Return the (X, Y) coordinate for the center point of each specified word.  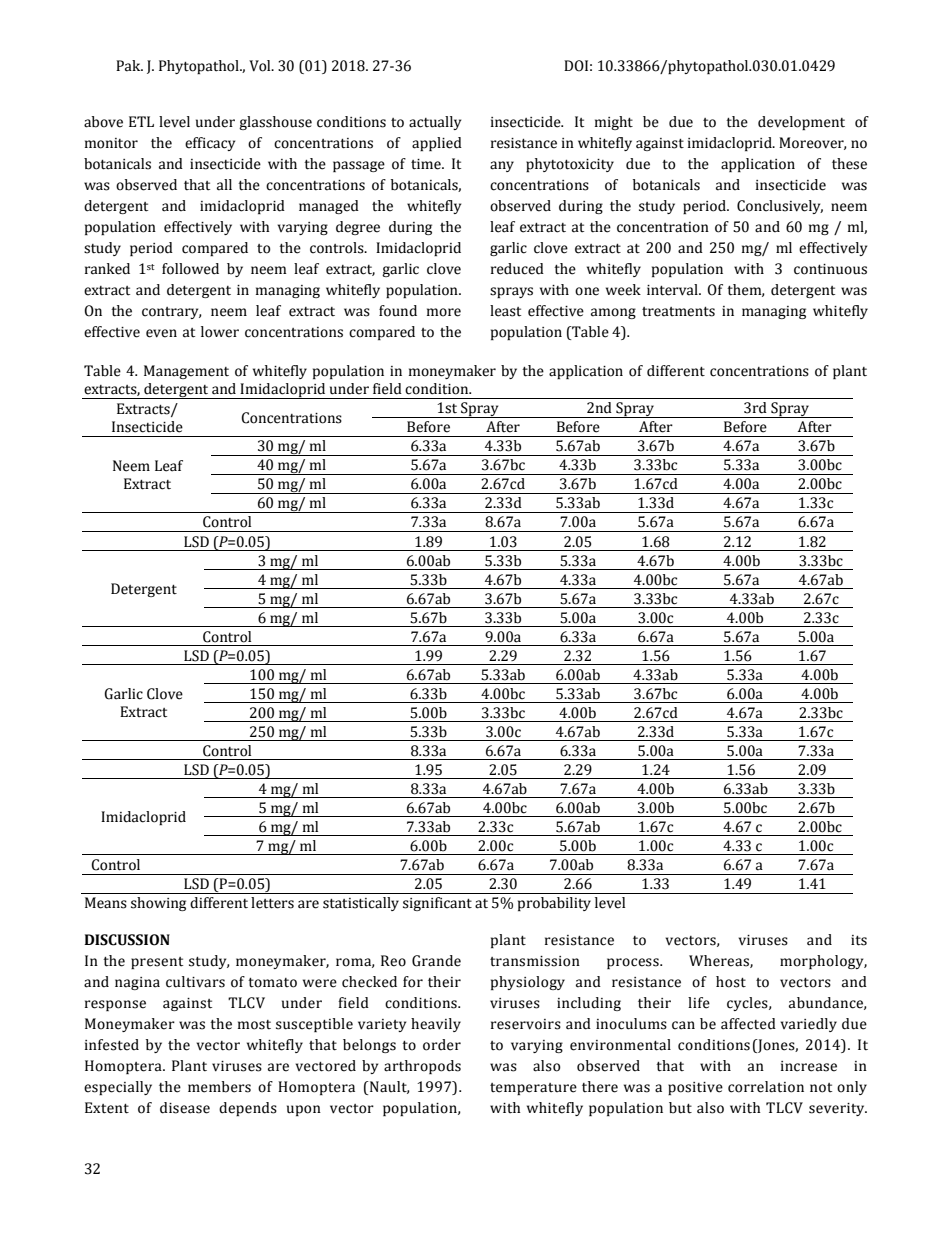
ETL (141, 121)
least (505, 311)
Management (186, 372)
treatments (678, 312)
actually (435, 123)
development (801, 123)
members (219, 1087)
